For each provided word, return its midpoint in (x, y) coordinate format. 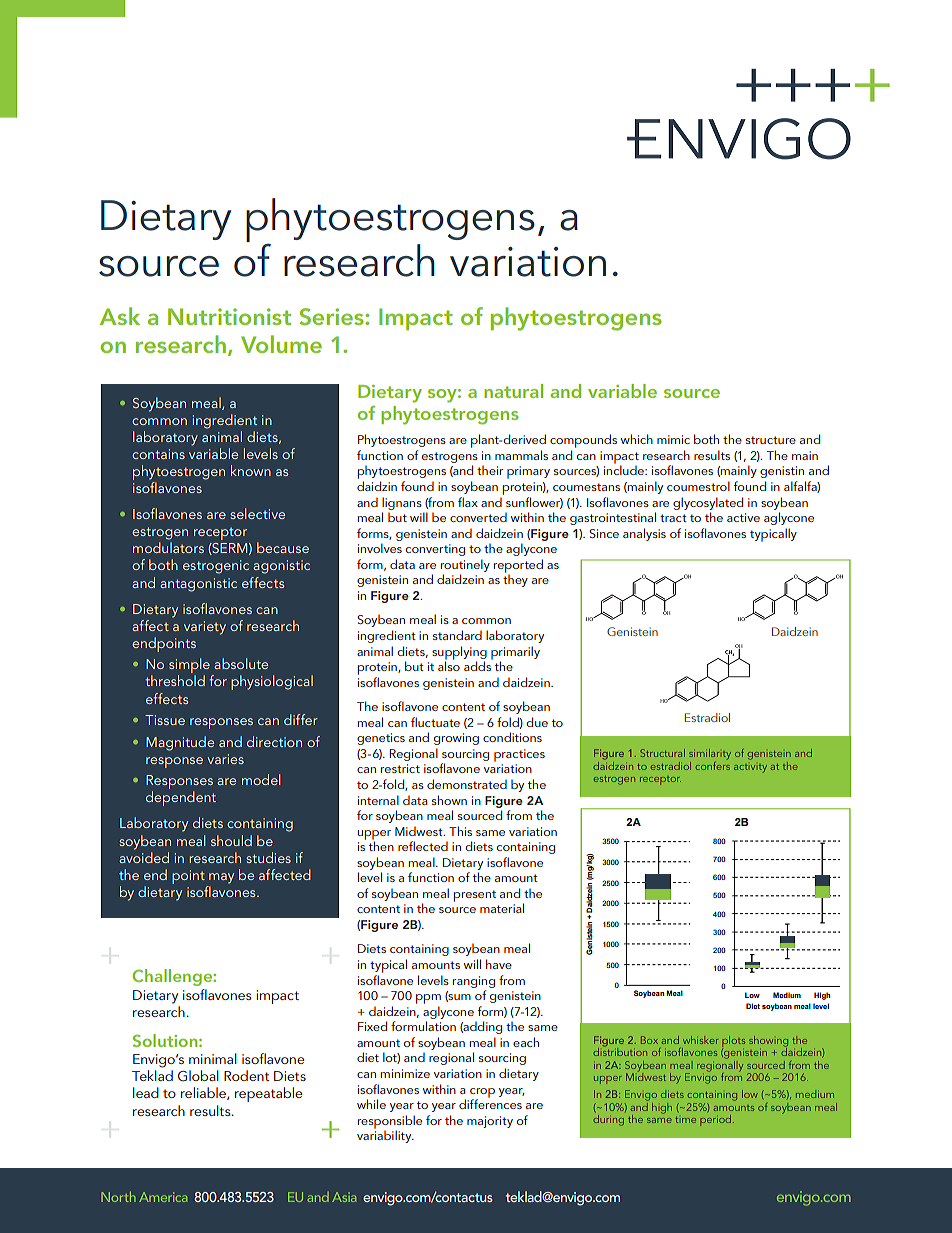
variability (385, 1135)
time (686, 1120)
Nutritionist (229, 316)
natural (513, 391)
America (163, 1197)
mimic (673, 439)
